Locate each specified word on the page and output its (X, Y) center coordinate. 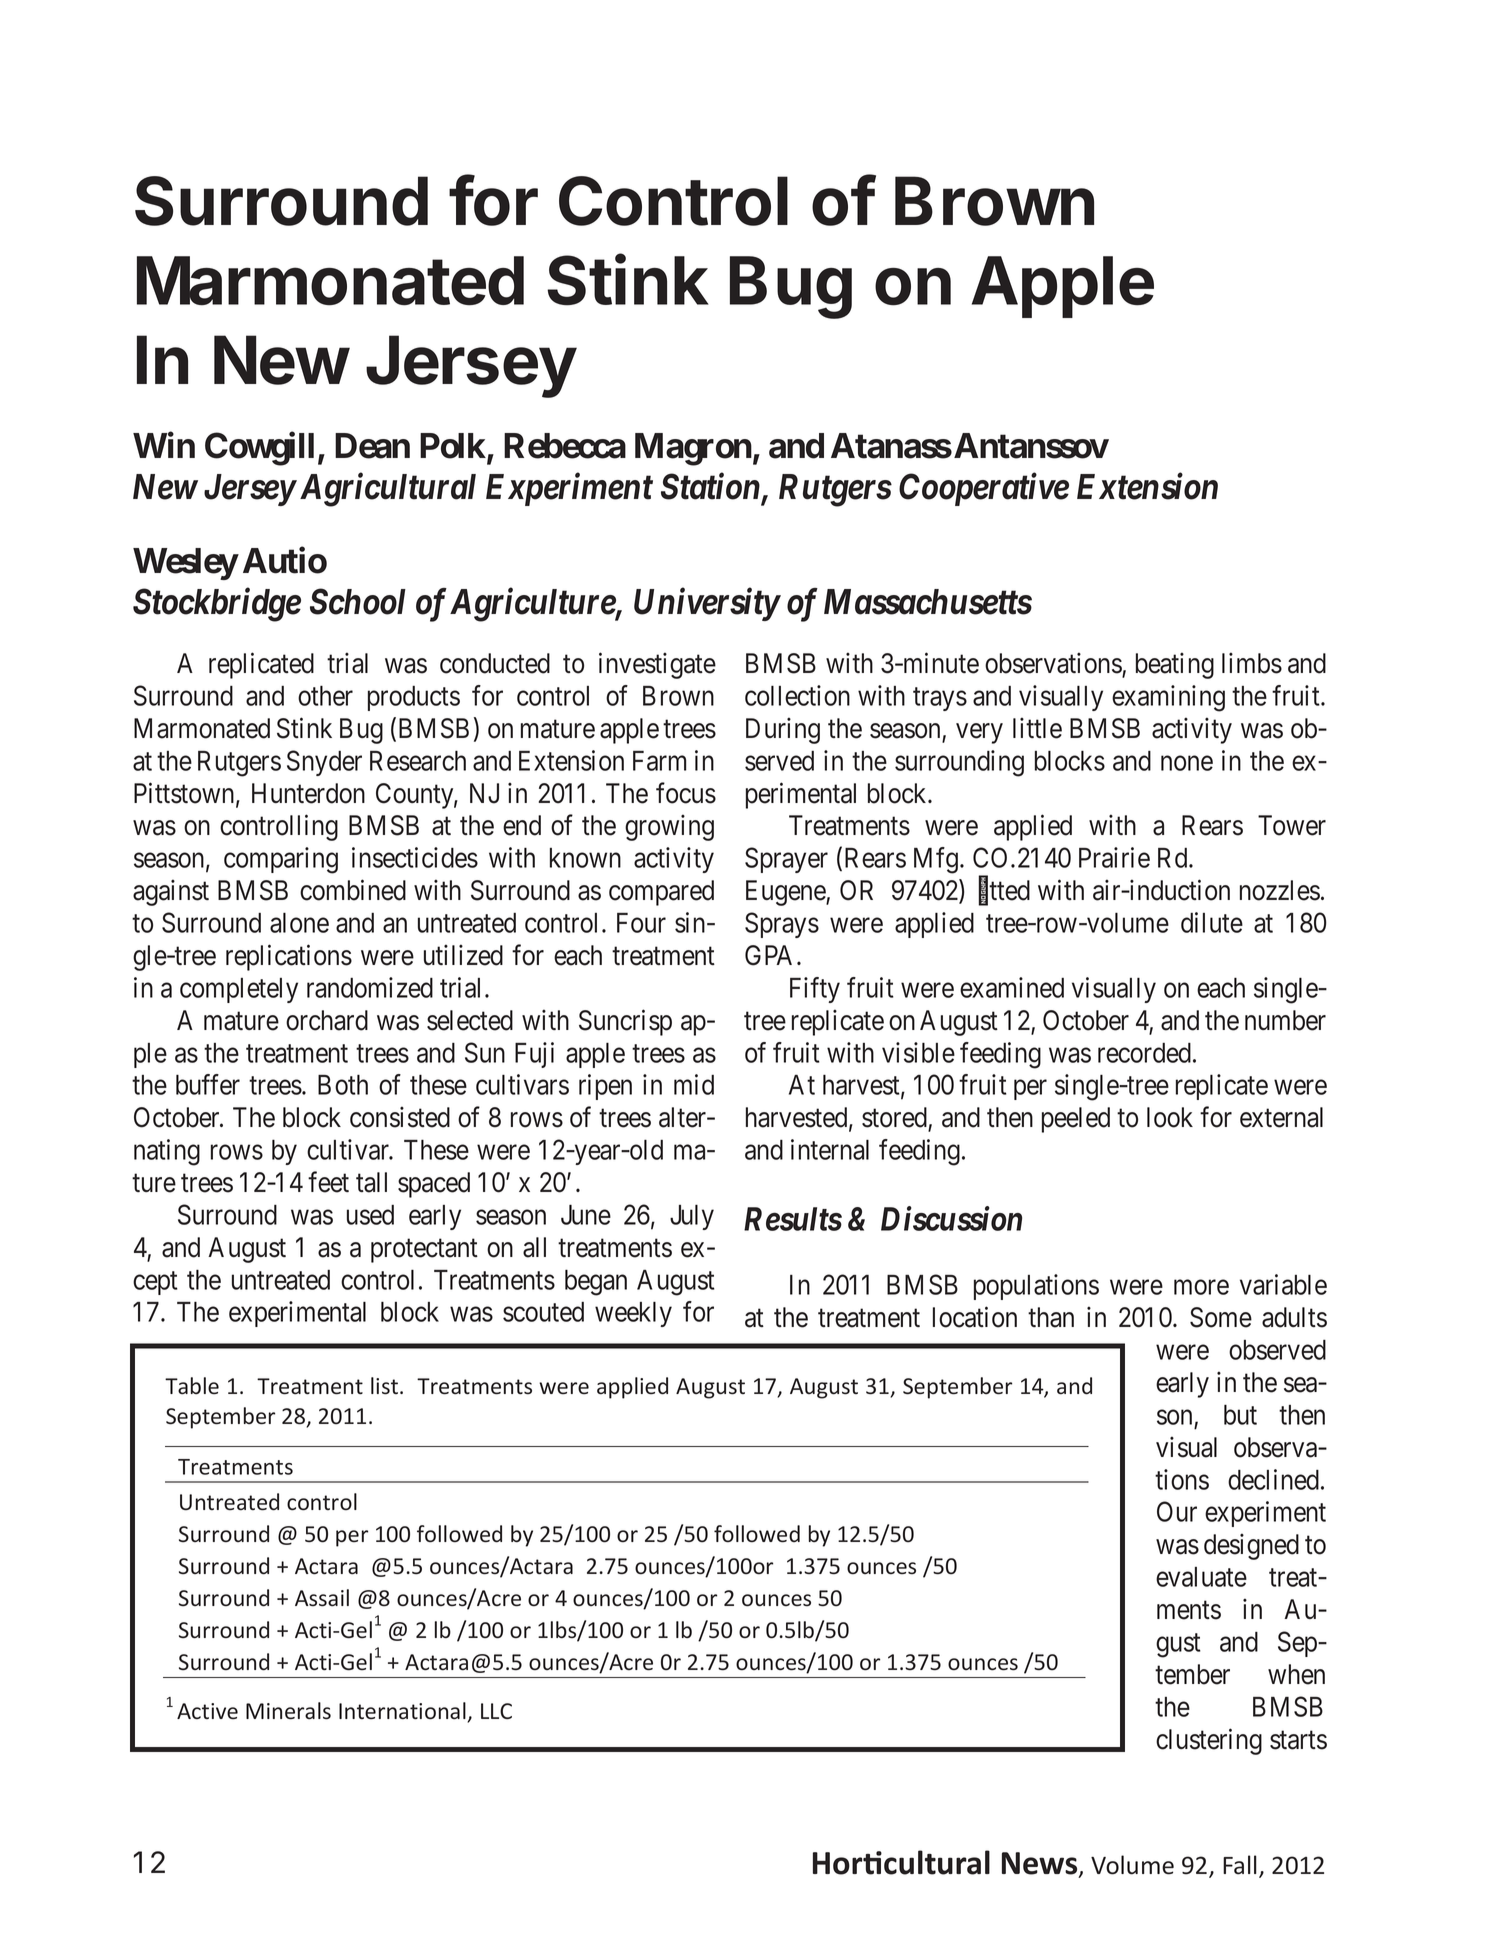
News (1041, 1864)
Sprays (782, 925)
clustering (1209, 1741)
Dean (372, 446)
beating (1175, 665)
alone (299, 922)
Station (710, 486)
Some (1221, 1317)
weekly (633, 1314)
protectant (424, 1251)
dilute (1212, 922)
